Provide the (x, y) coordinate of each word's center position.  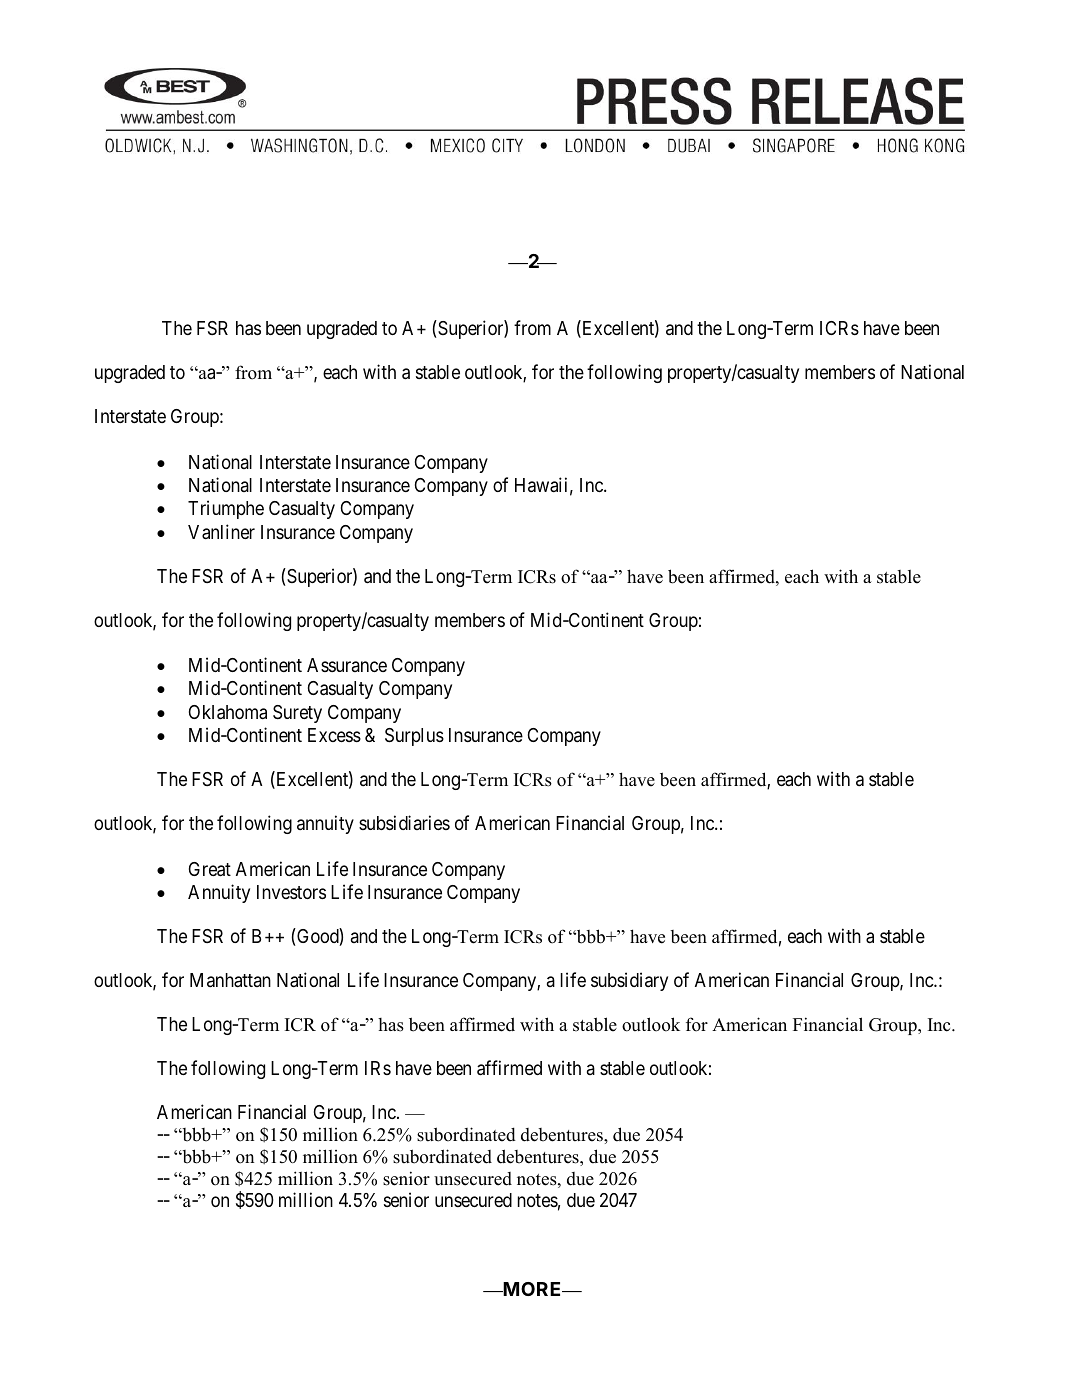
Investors (291, 892)
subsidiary (629, 981)
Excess (334, 735)
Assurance (347, 665)
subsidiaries (404, 822)
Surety (297, 714)
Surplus (414, 737)
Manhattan (230, 980)
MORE (532, 1289)
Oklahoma (228, 712)
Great (210, 869)
